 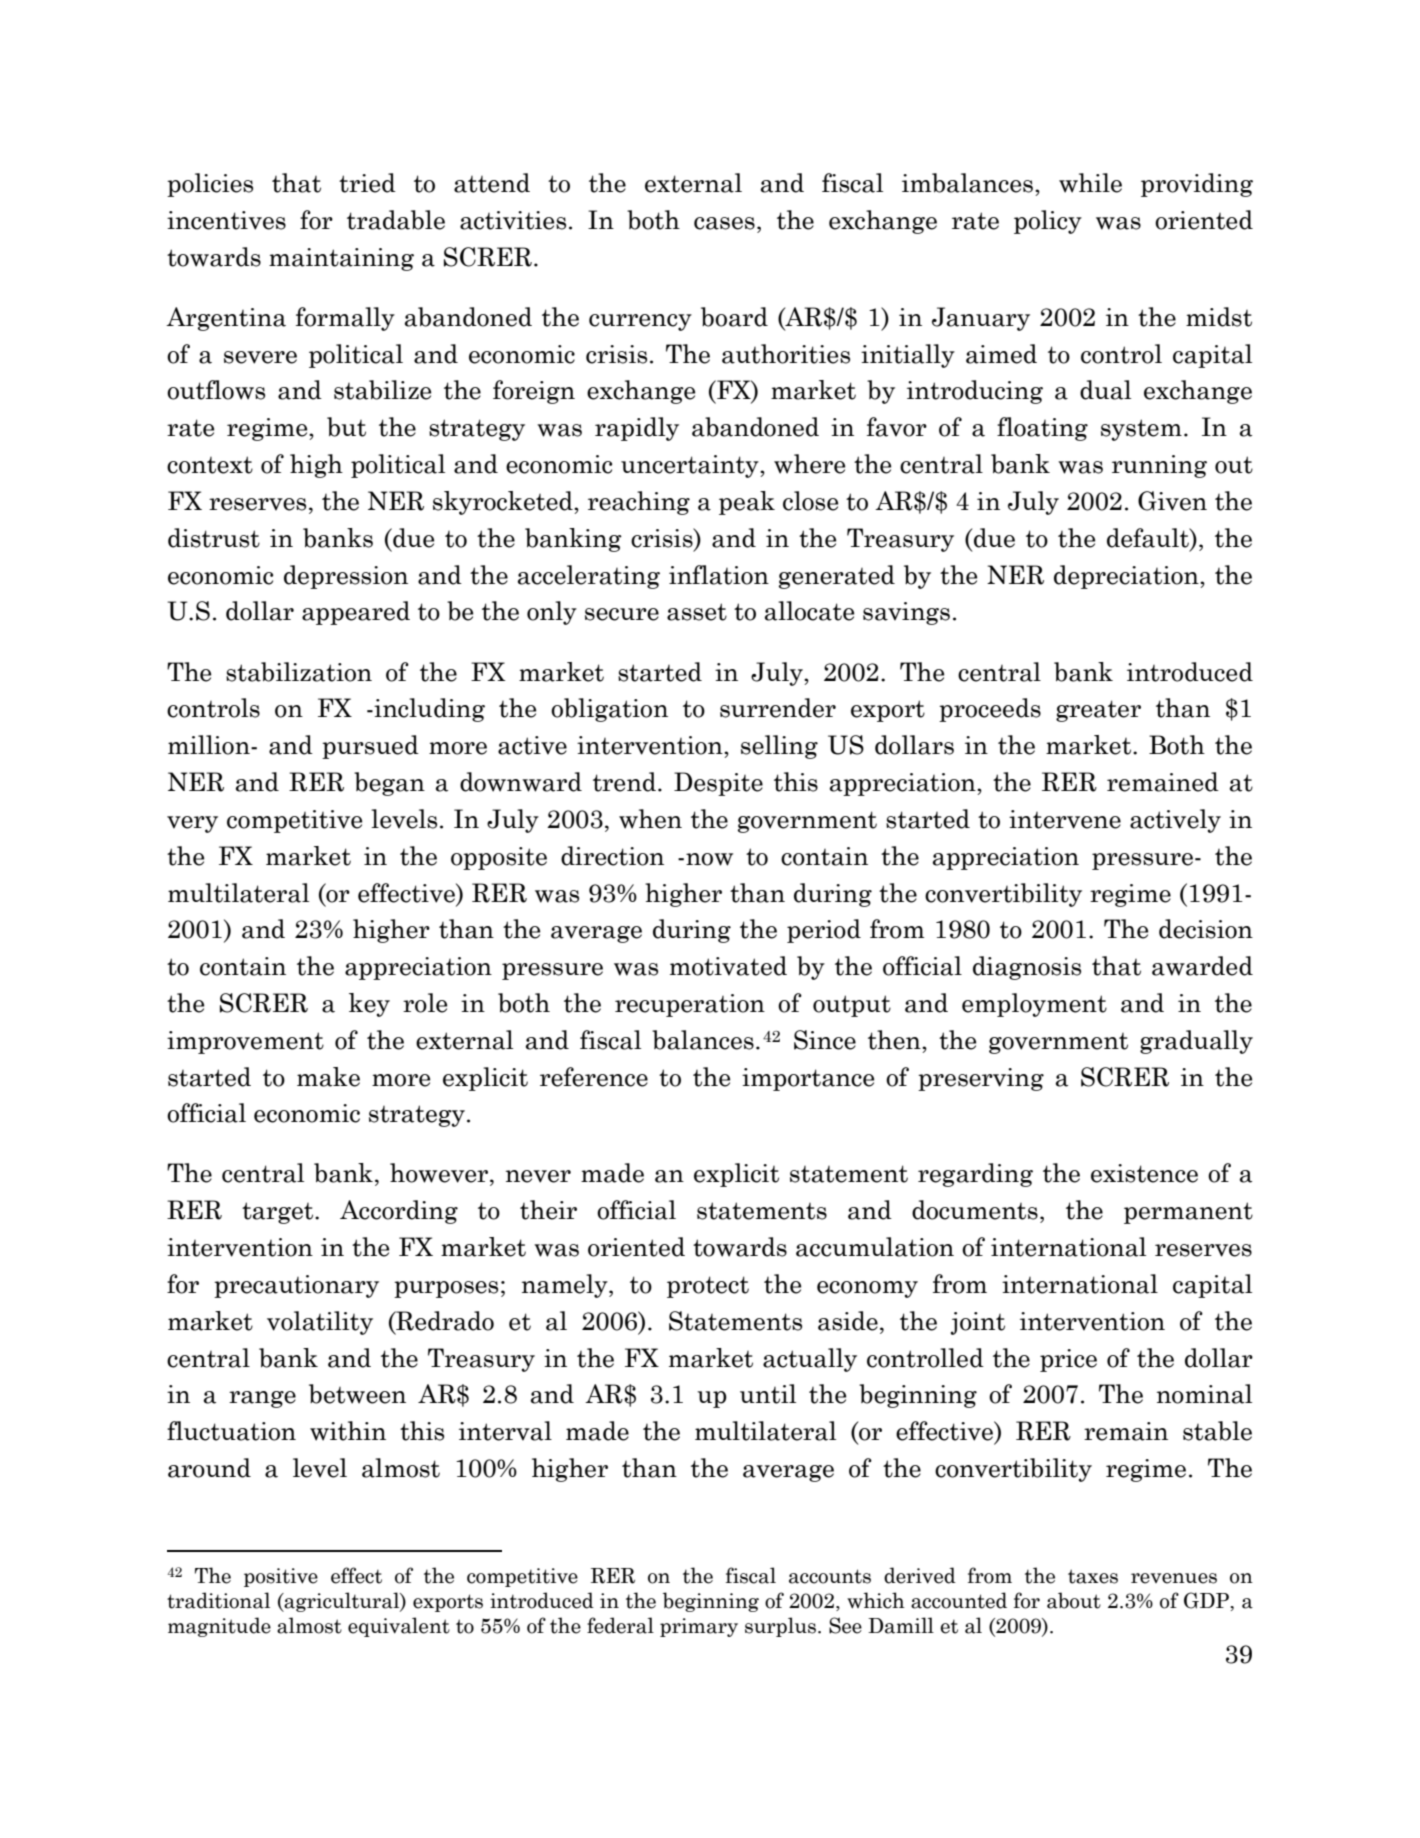 I want to click on maintaining, so click(x=341, y=259).
